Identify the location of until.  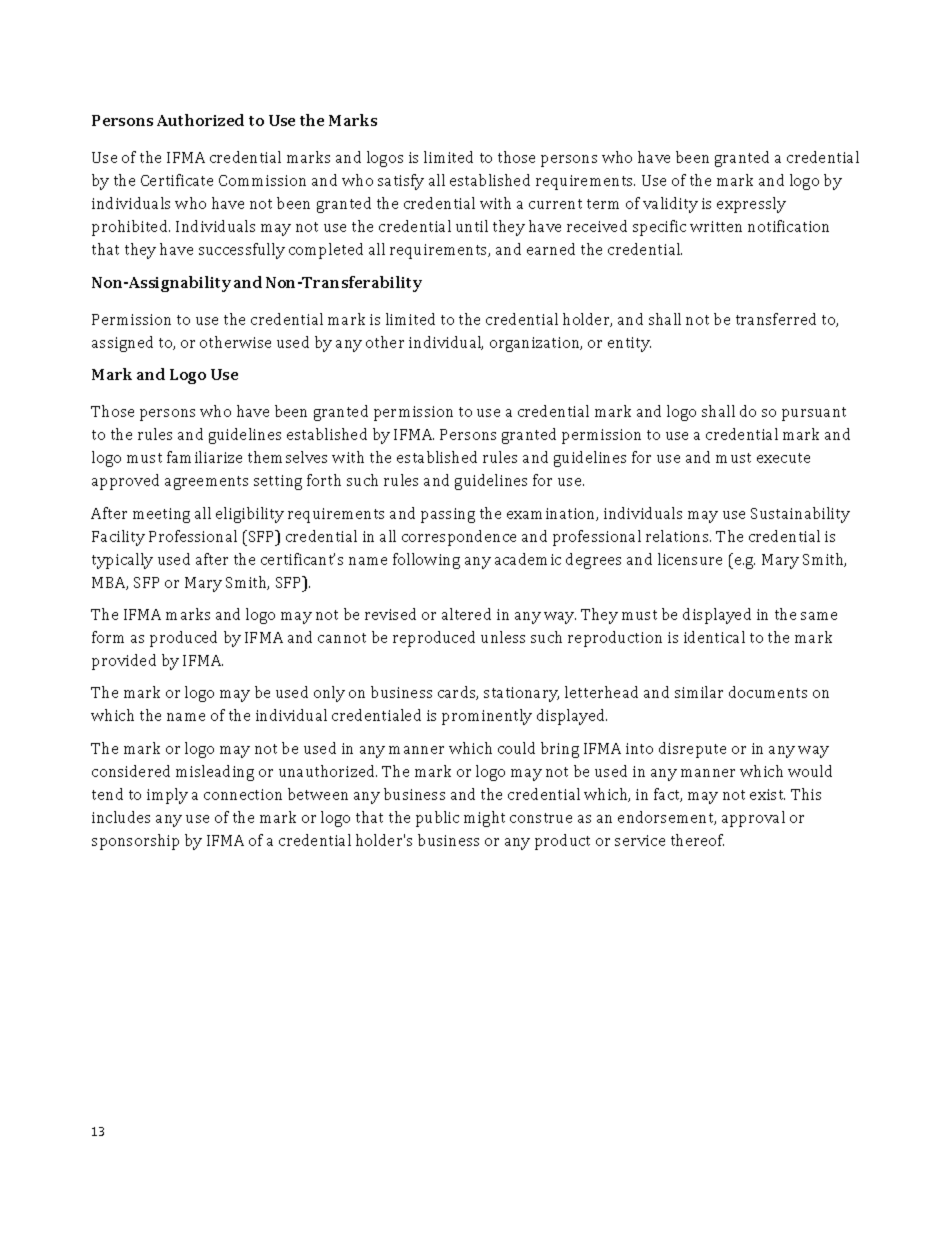
(472, 226).
